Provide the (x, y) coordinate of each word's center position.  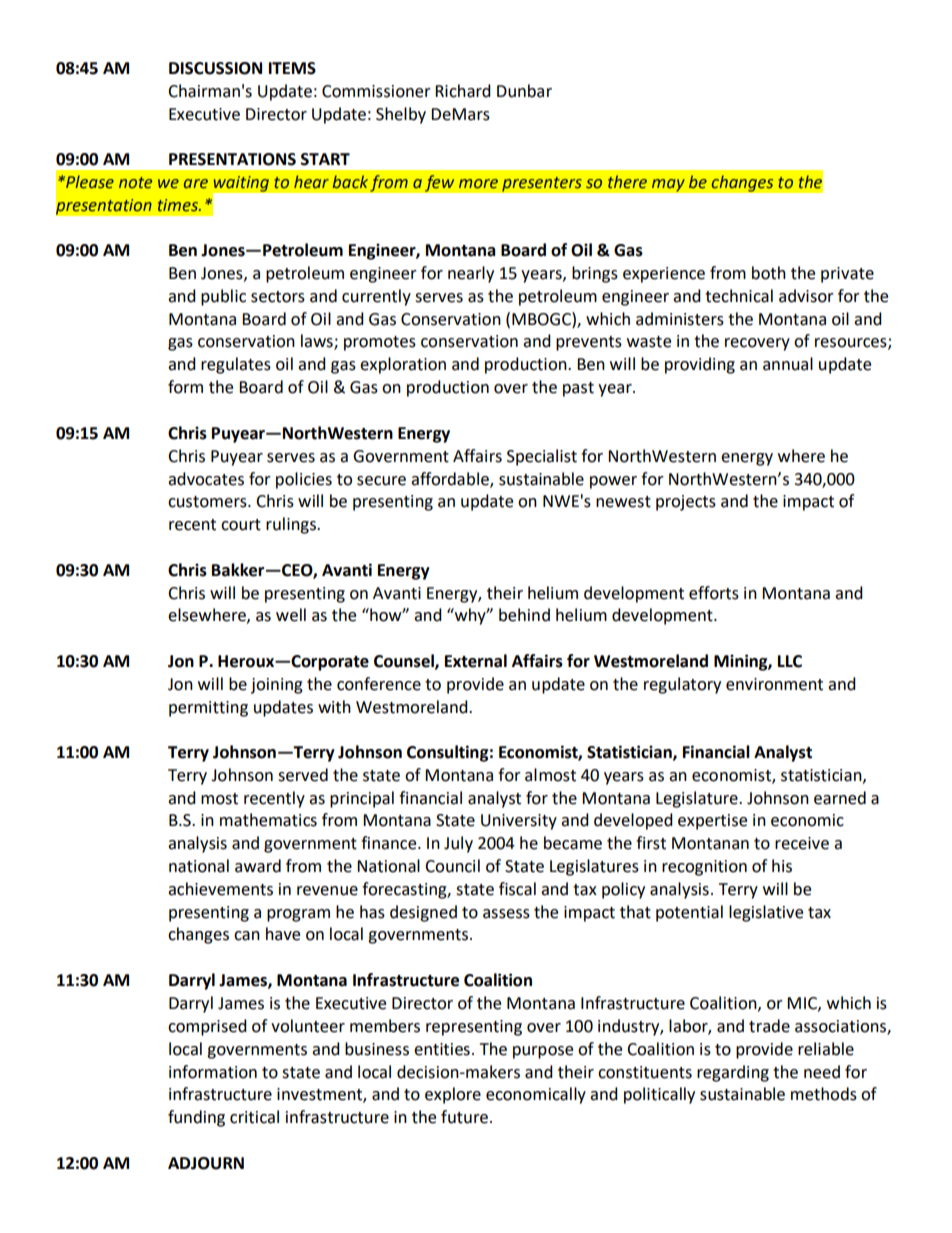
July (458, 844)
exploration (403, 365)
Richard (463, 91)
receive (802, 843)
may (668, 185)
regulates (236, 365)
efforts (714, 593)
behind (524, 615)
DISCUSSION (215, 68)
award (258, 866)
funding (196, 1118)
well (291, 615)
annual (788, 364)
